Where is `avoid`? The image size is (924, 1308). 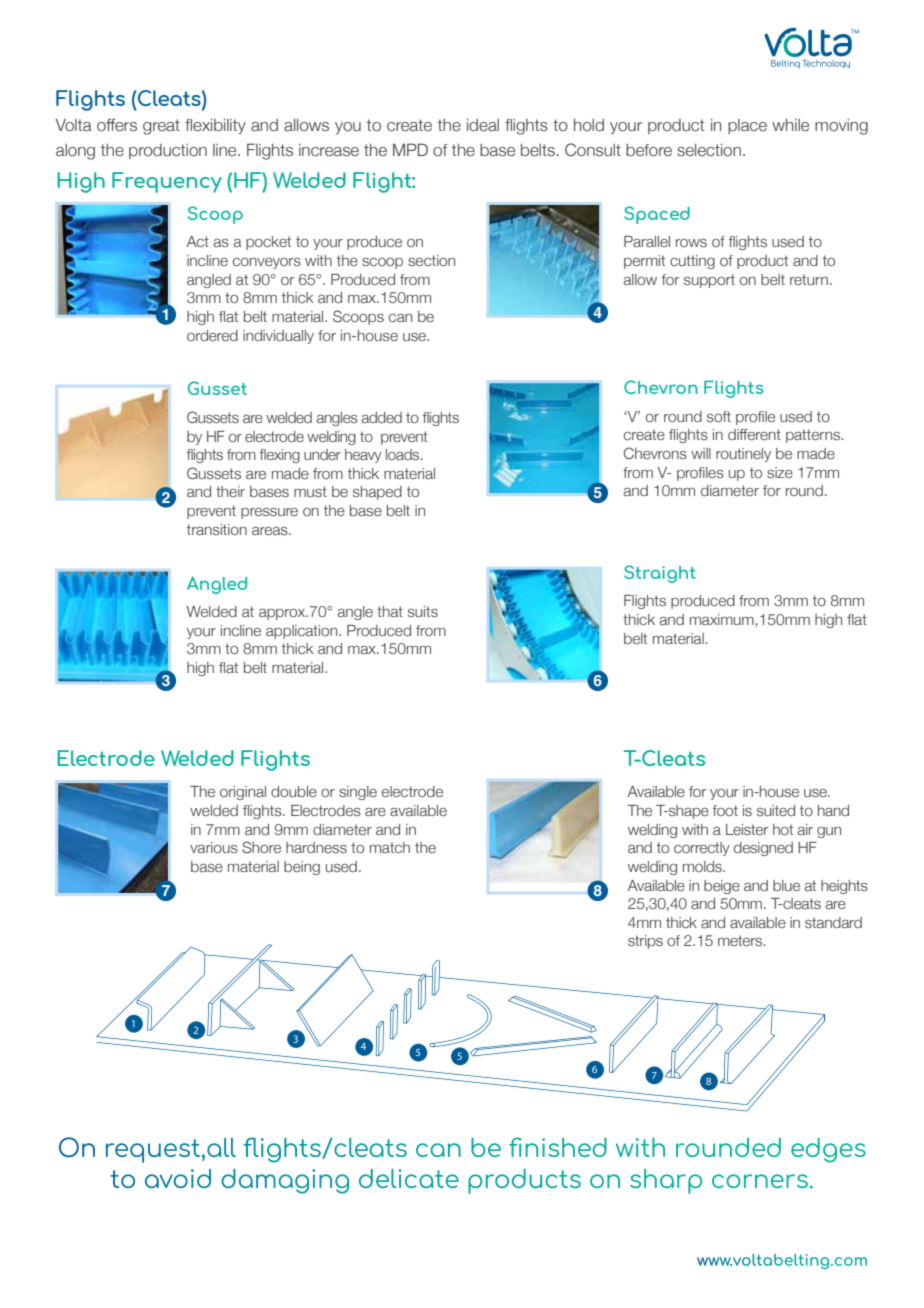 avoid is located at coordinates (178, 1178).
